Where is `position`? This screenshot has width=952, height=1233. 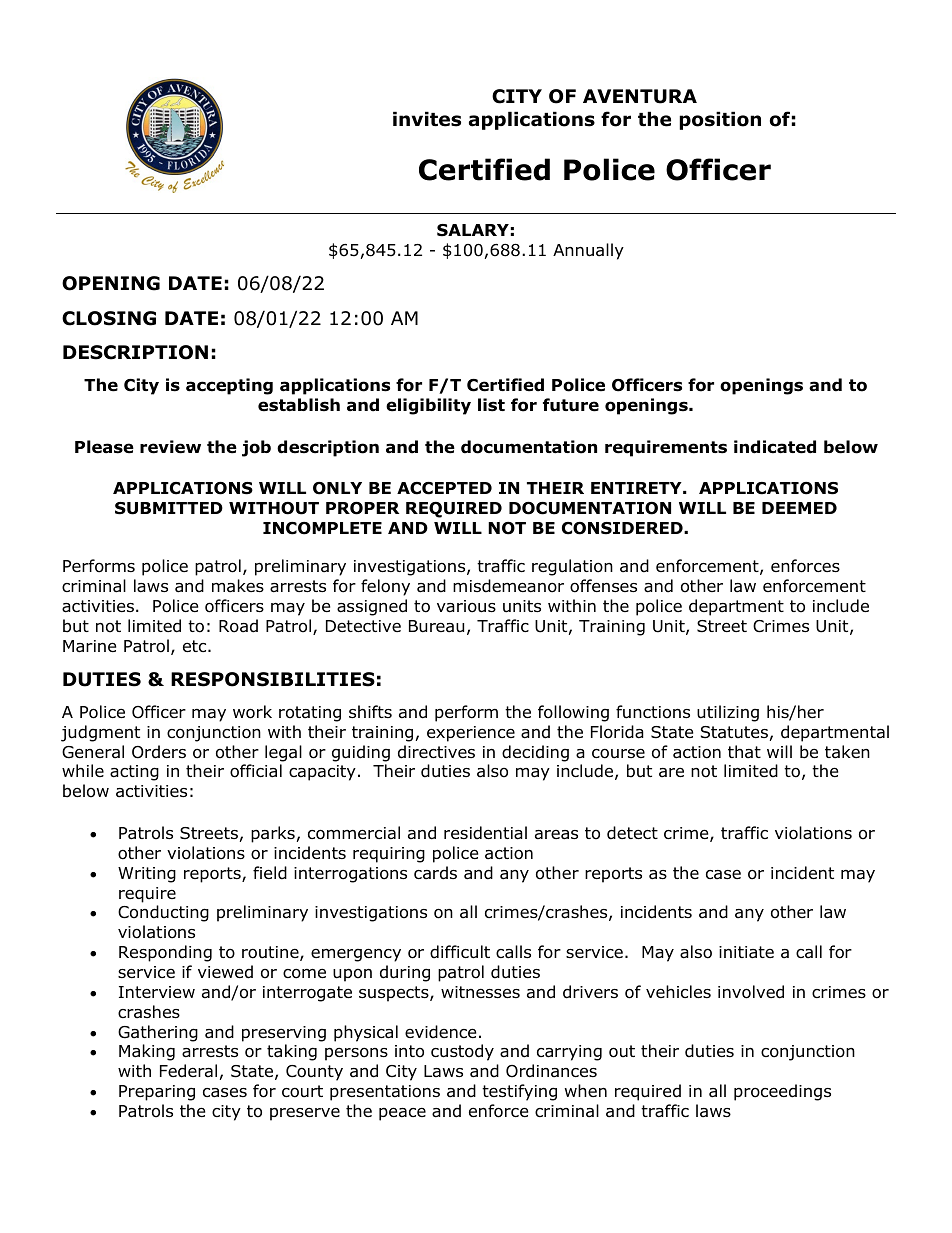
position is located at coordinates (720, 120).
